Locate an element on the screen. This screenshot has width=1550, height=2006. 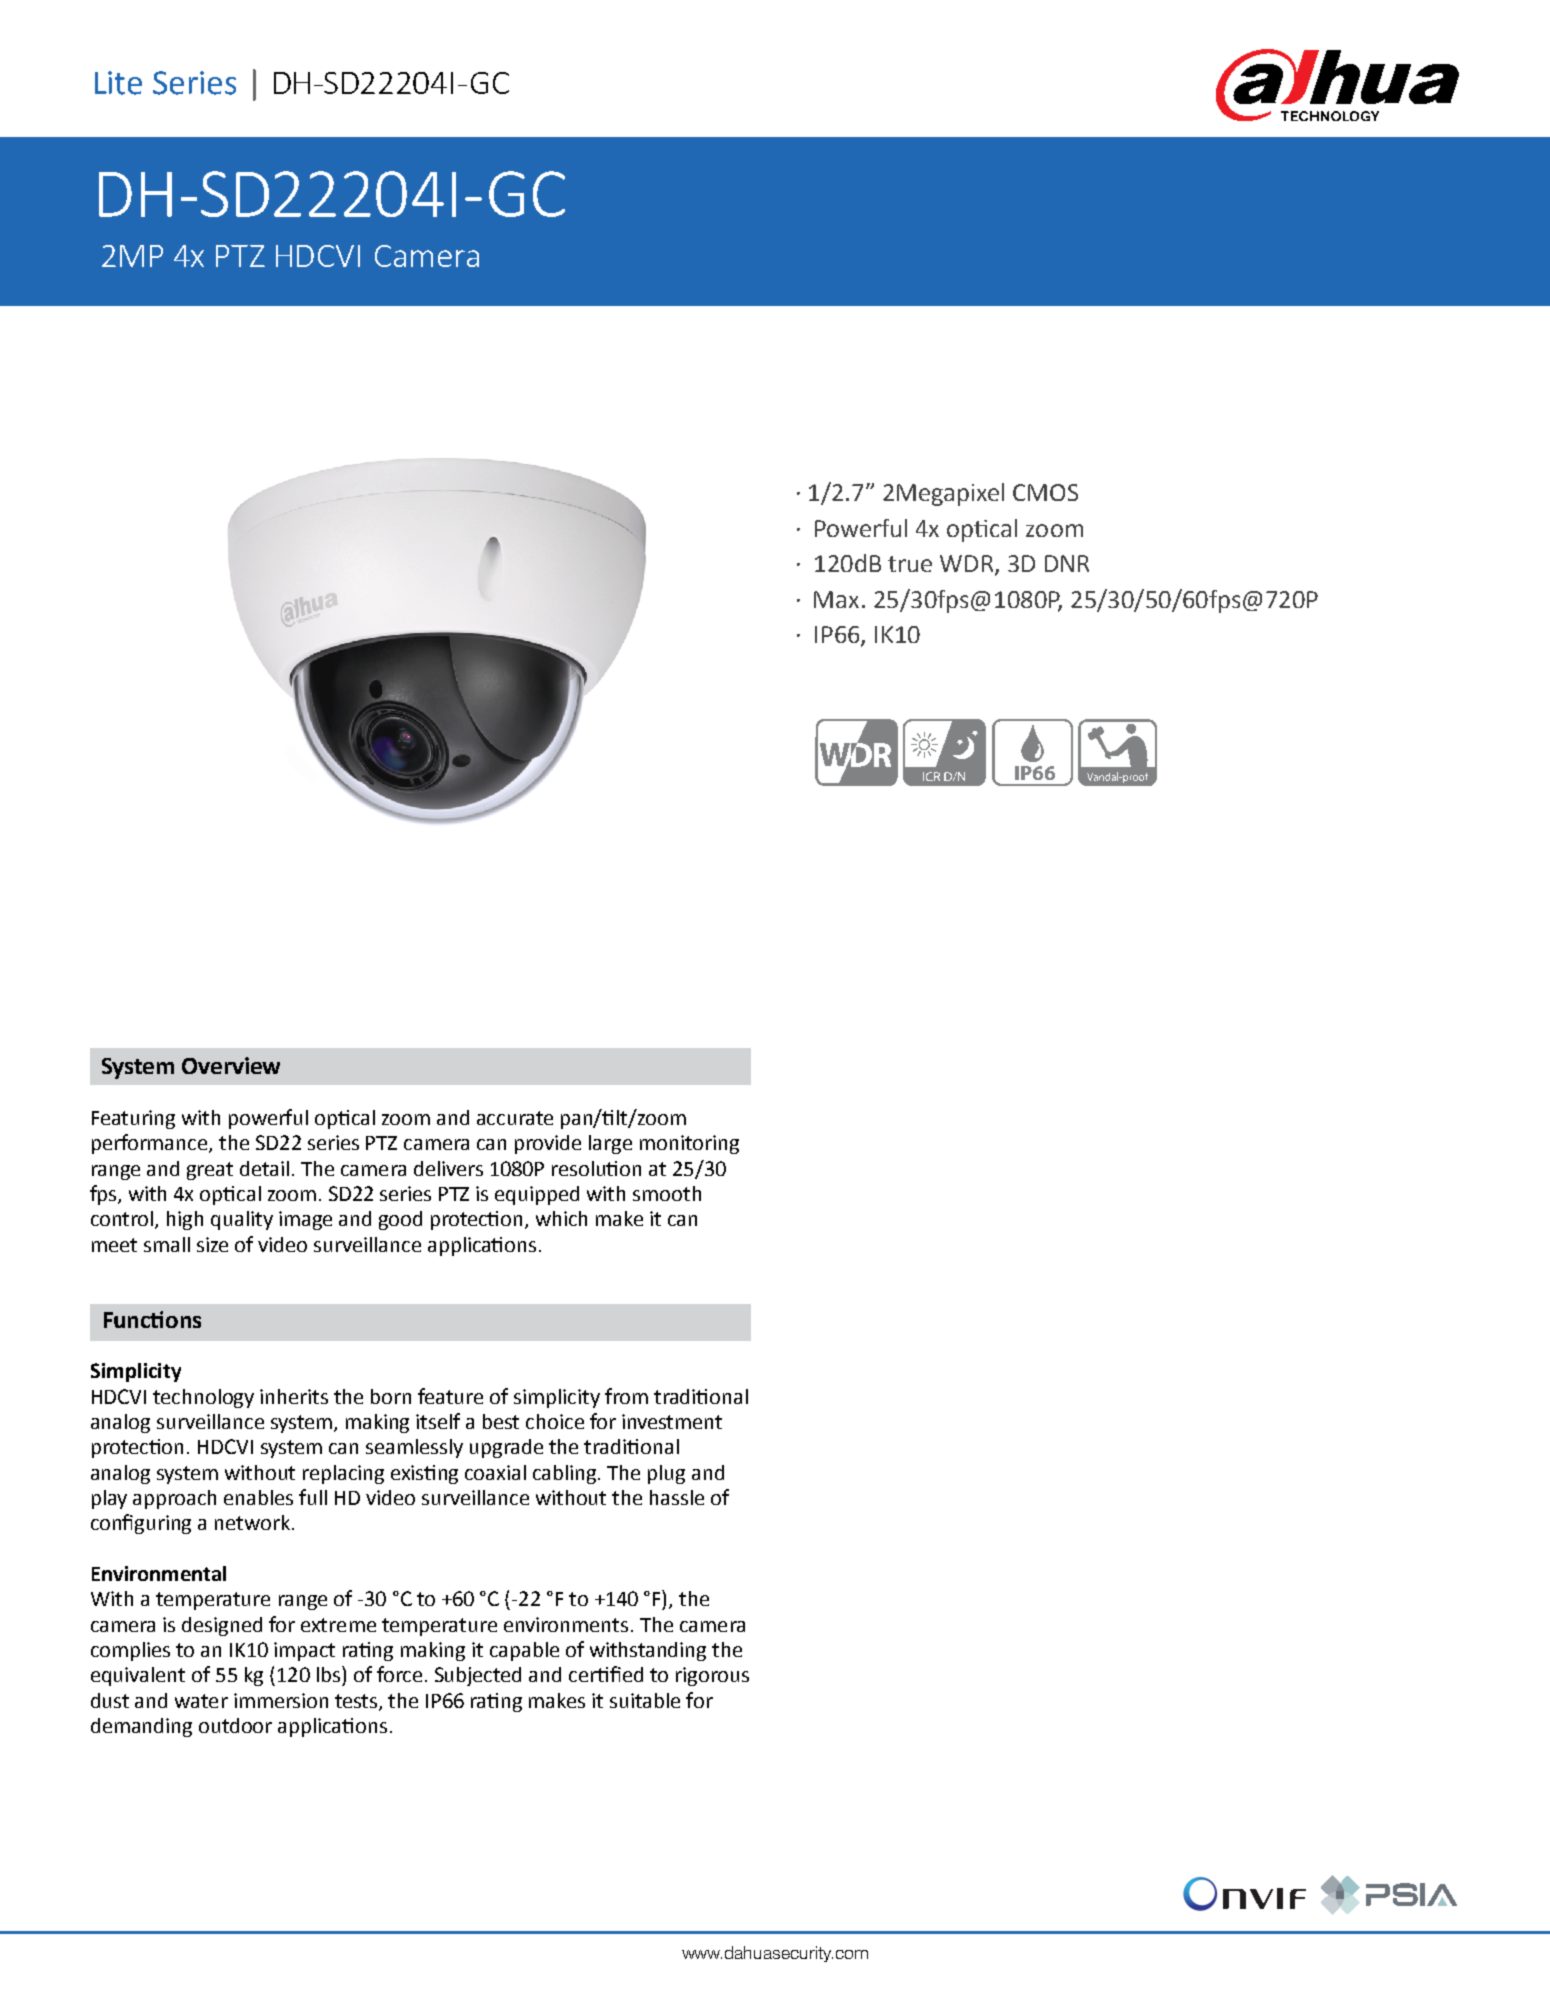
true is located at coordinates (910, 564).
